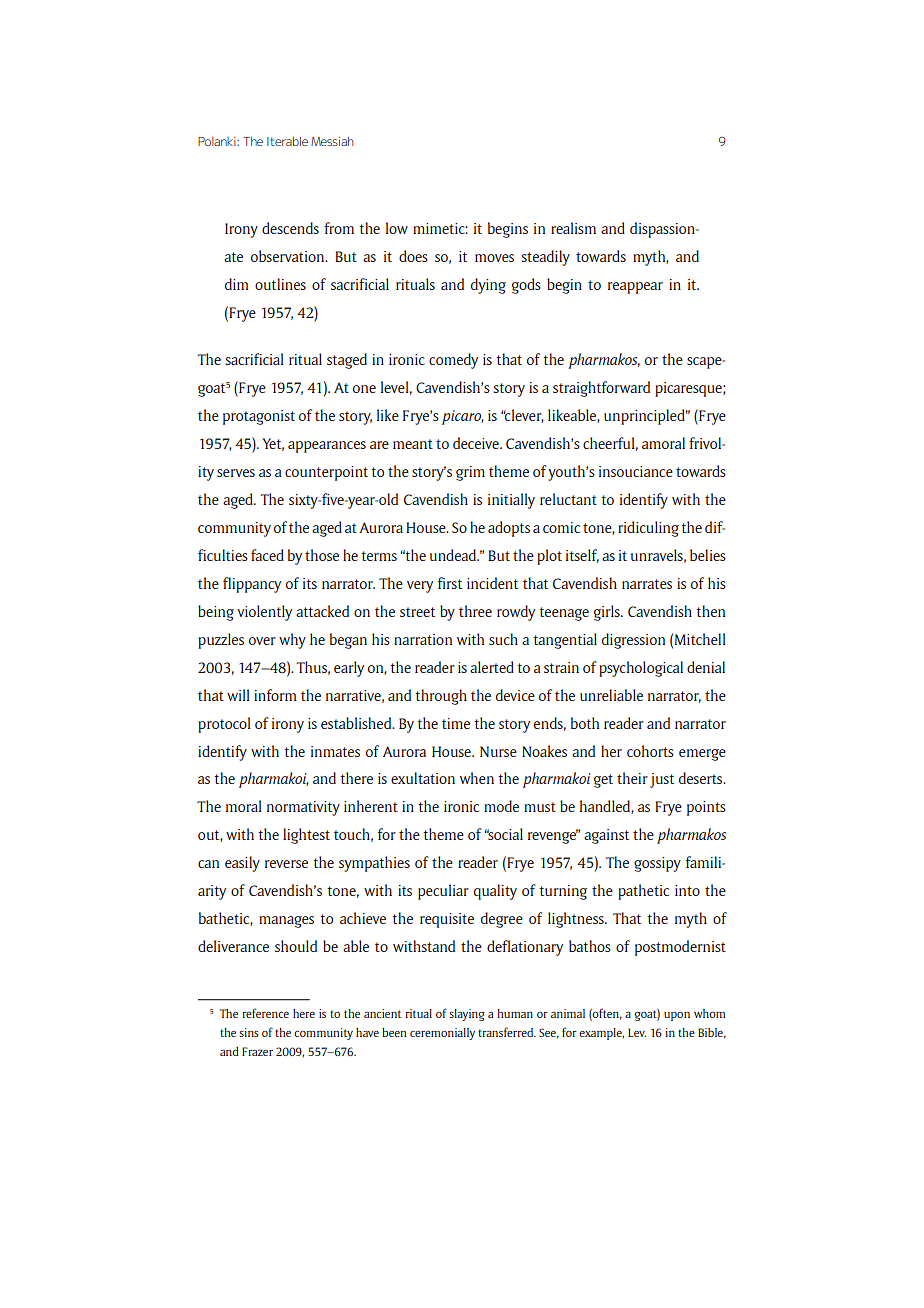  I want to click on lightest, so click(306, 836).
